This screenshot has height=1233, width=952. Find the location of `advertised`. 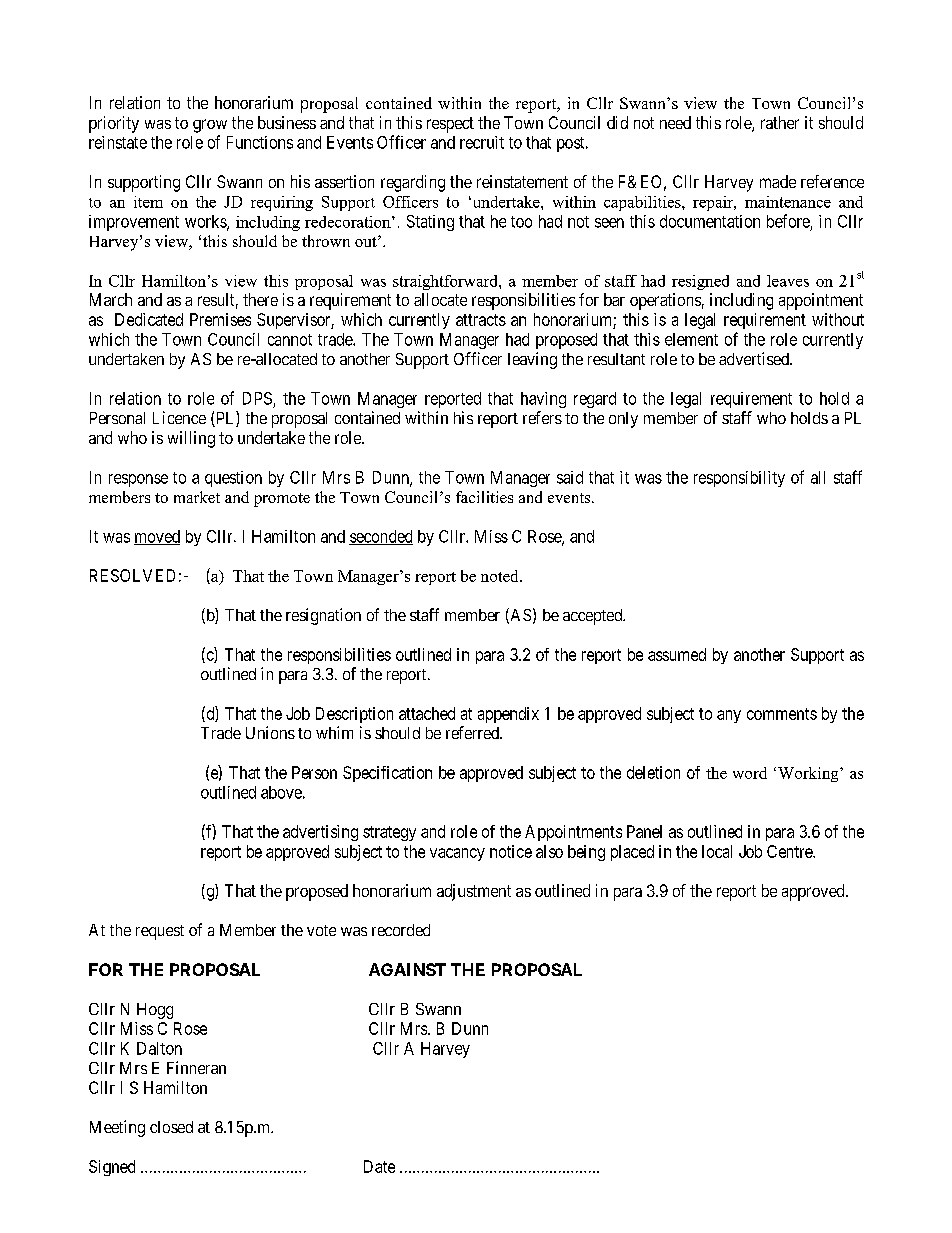

advertised is located at coordinates (755, 358).
